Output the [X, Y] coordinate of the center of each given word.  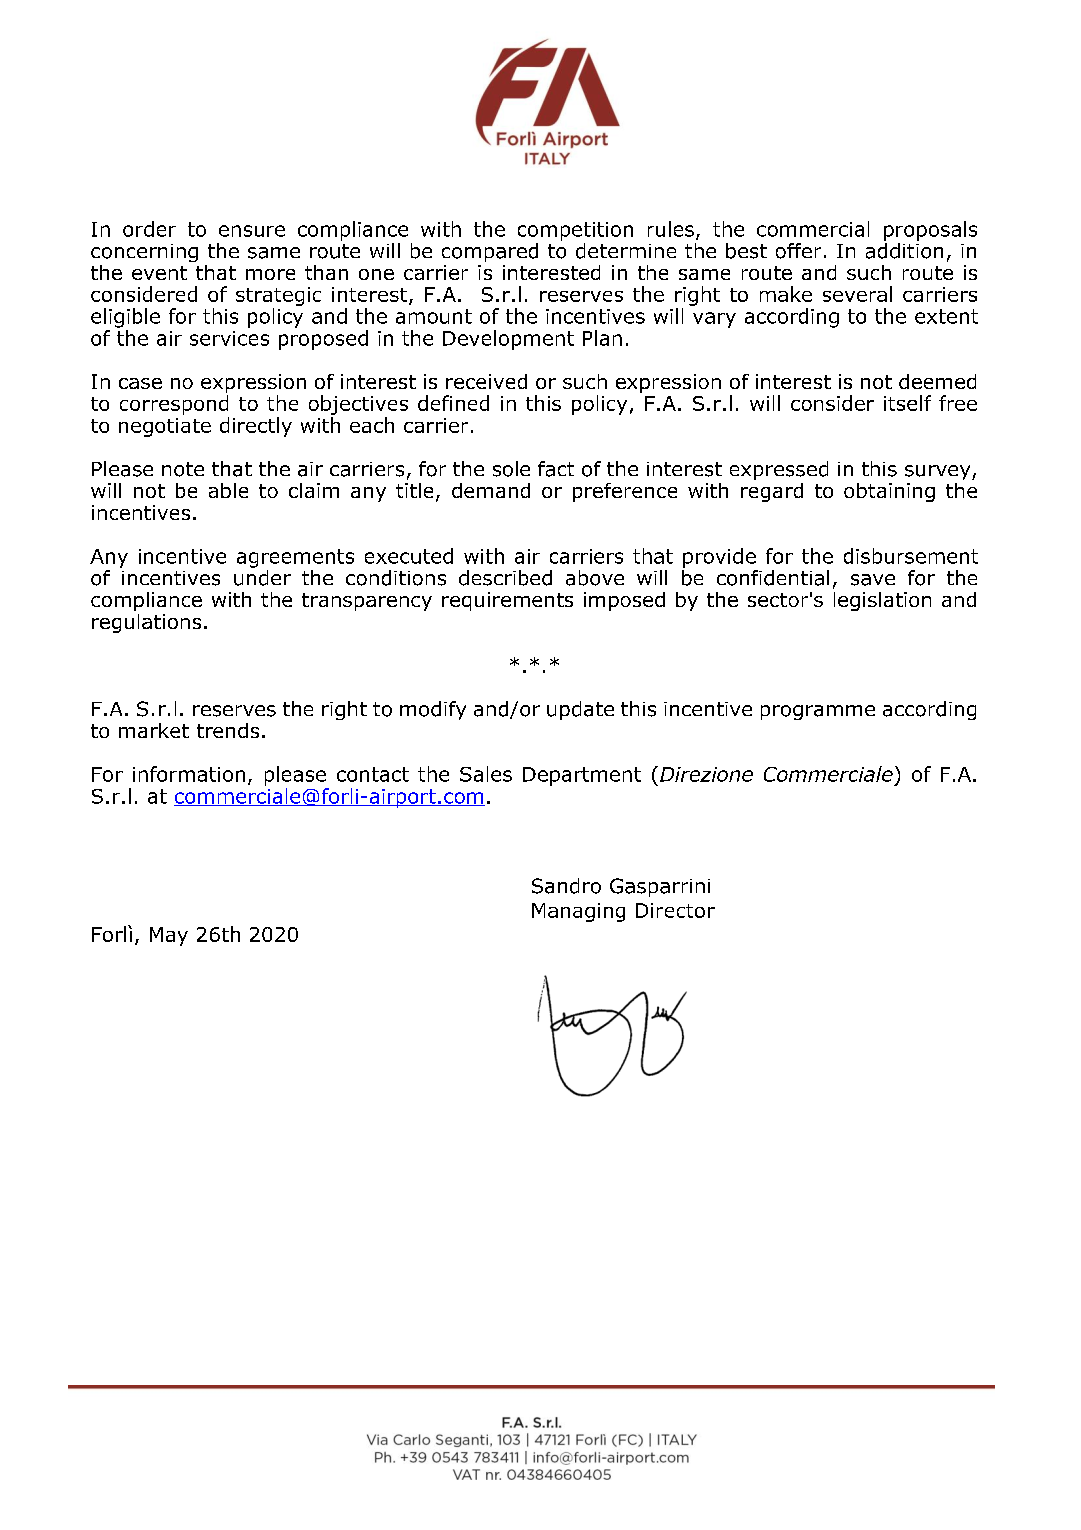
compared [490, 252]
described [505, 578]
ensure [252, 231]
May [169, 936]
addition [904, 249]
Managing [578, 912]
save [873, 580]
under [262, 578]
